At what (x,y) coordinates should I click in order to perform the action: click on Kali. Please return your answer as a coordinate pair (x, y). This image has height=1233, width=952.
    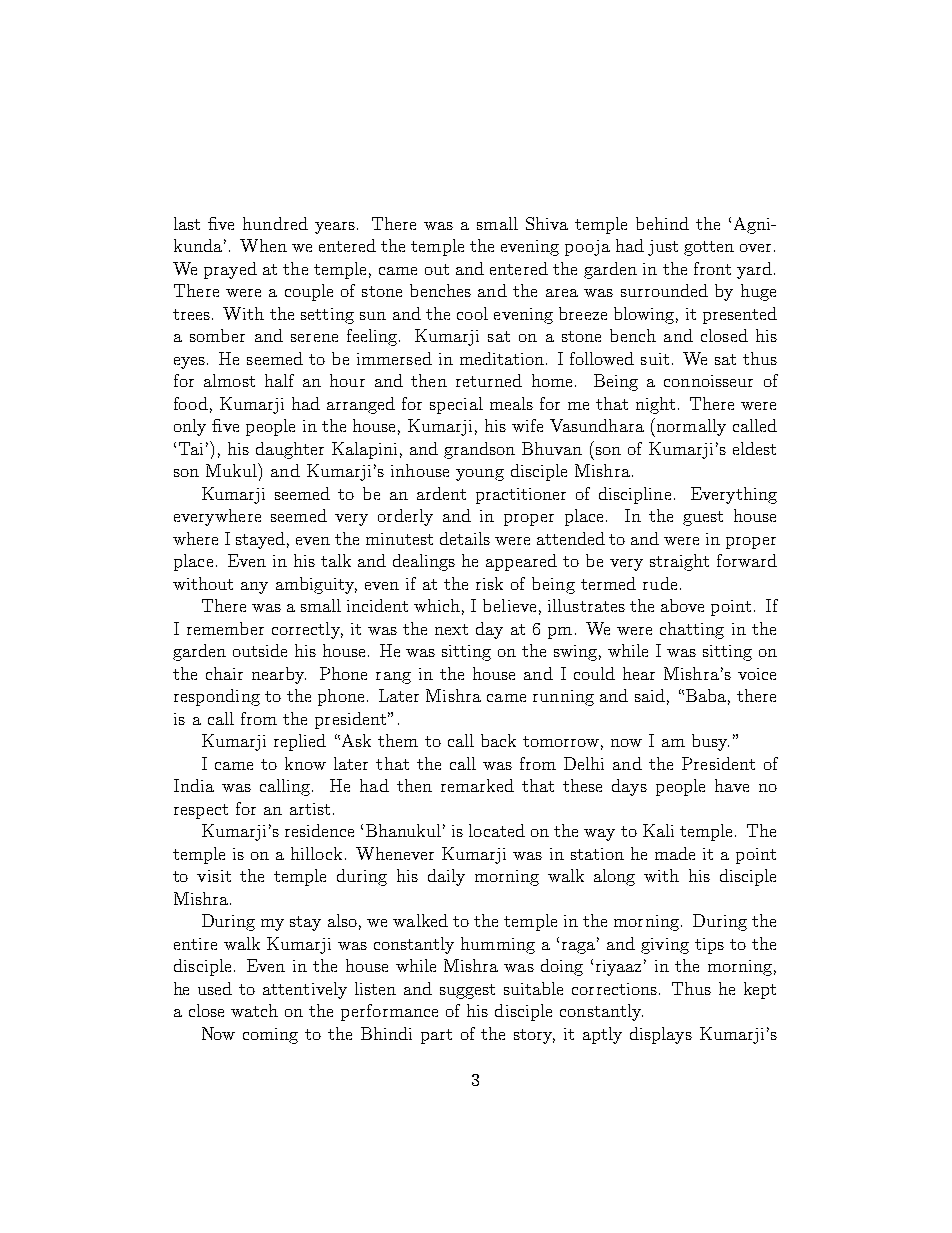
    Looking at the image, I should click on (658, 830).
